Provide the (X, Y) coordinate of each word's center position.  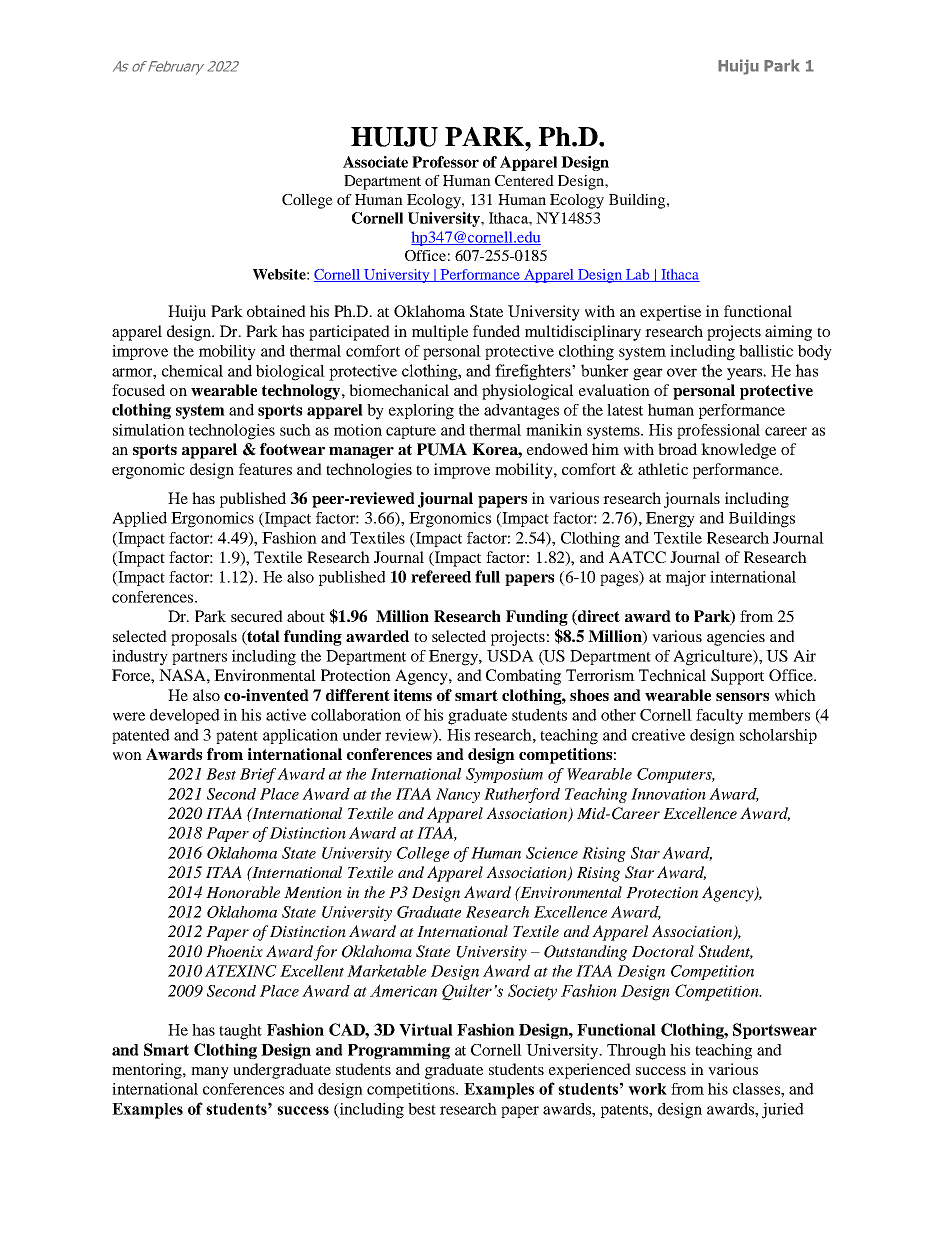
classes (757, 1089)
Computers (675, 775)
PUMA (442, 449)
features (265, 469)
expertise (670, 313)
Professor (445, 162)
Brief (259, 775)
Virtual (426, 1029)
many (210, 1073)
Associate (375, 162)
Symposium (504, 775)
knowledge (738, 451)
